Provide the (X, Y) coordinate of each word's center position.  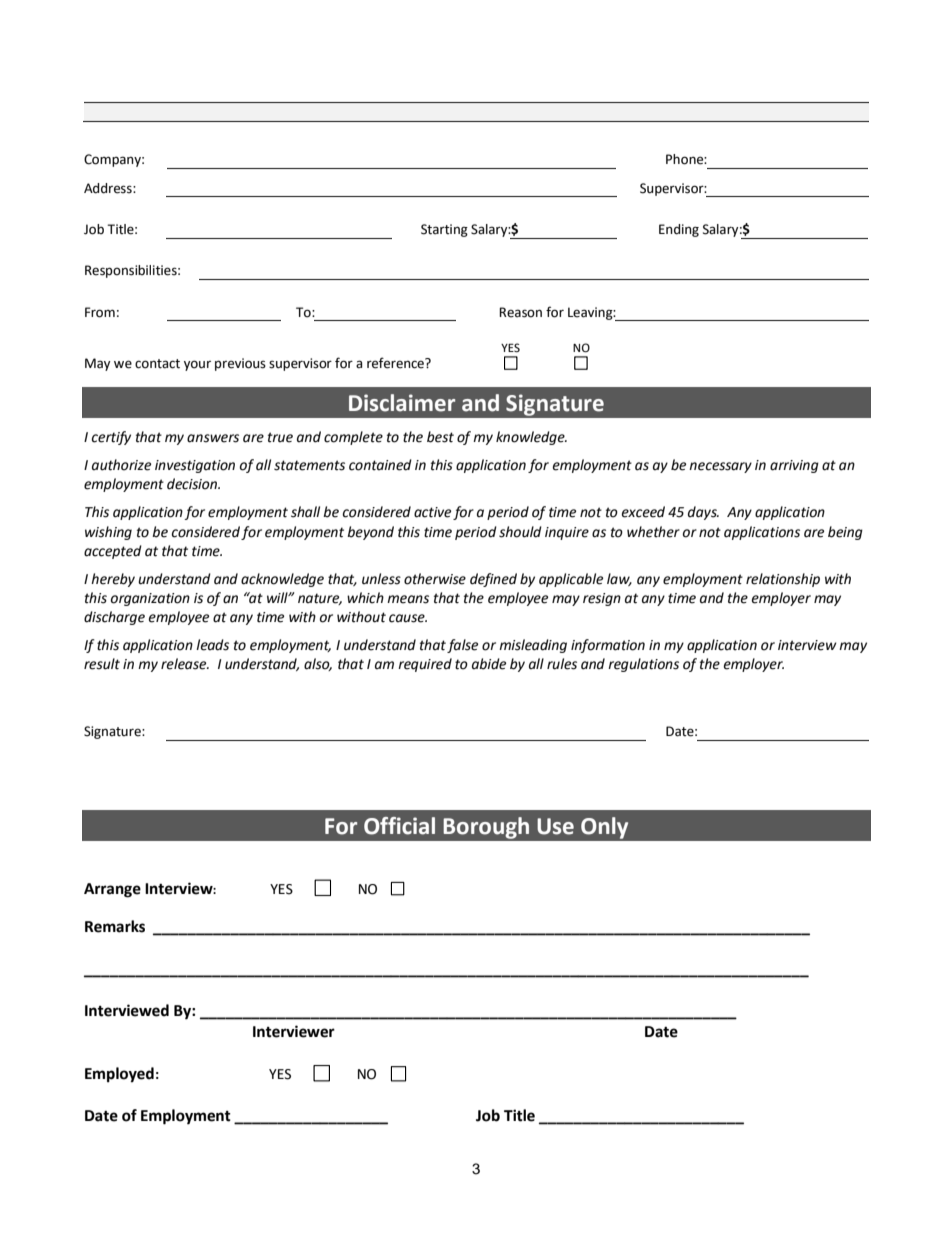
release (185, 664)
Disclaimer (402, 403)
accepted (113, 552)
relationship (783, 580)
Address (109, 188)
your (197, 365)
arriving (794, 466)
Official (399, 826)
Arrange (112, 890)
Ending (679, 230)
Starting (444, 230)
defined (493, 580)
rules (562, 664)
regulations (643, 665)
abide (489, 664)
